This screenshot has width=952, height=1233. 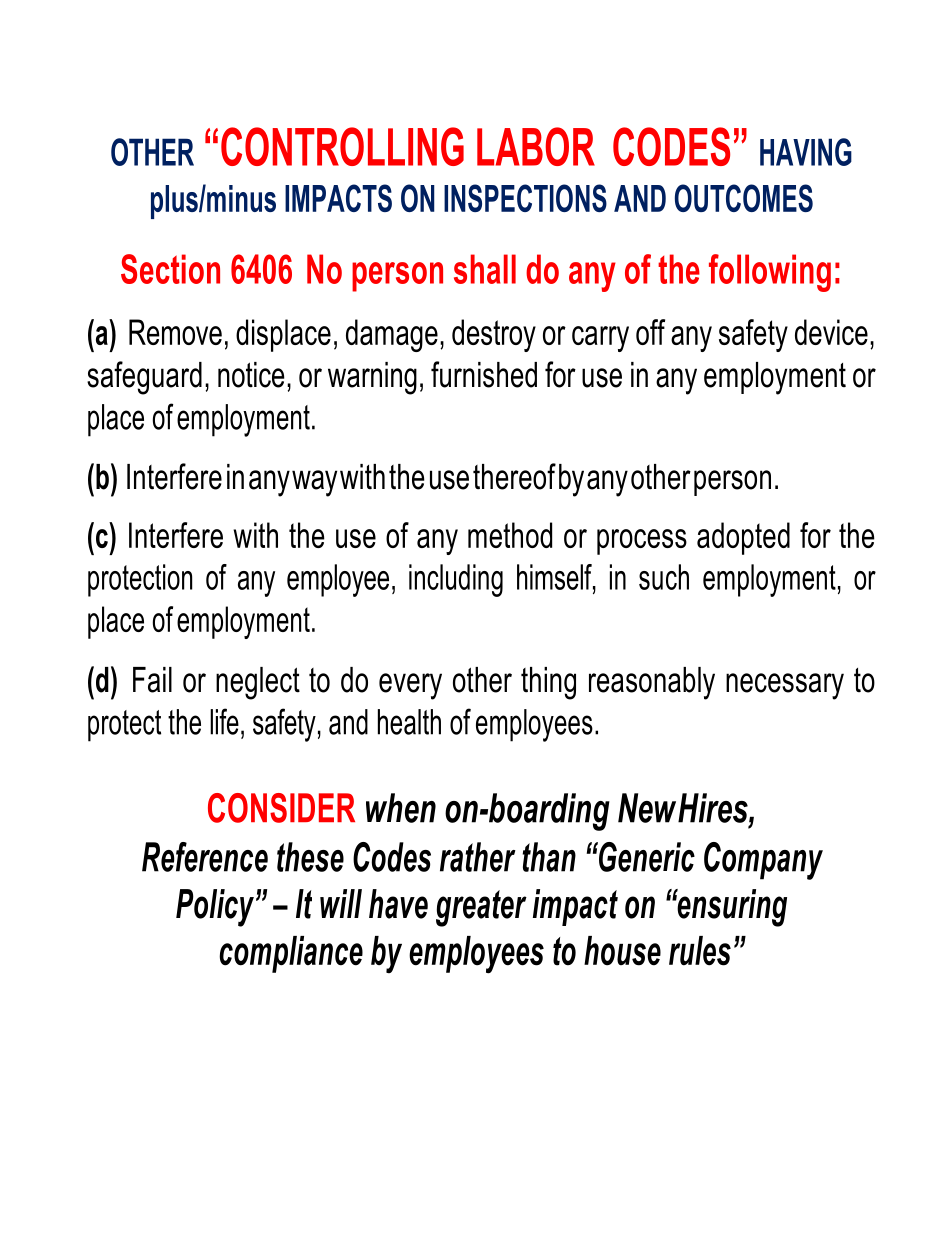 What do you see at coordinates (481, 908) in the screenshot?
I see `greater` at bounding box center [481, 908].
